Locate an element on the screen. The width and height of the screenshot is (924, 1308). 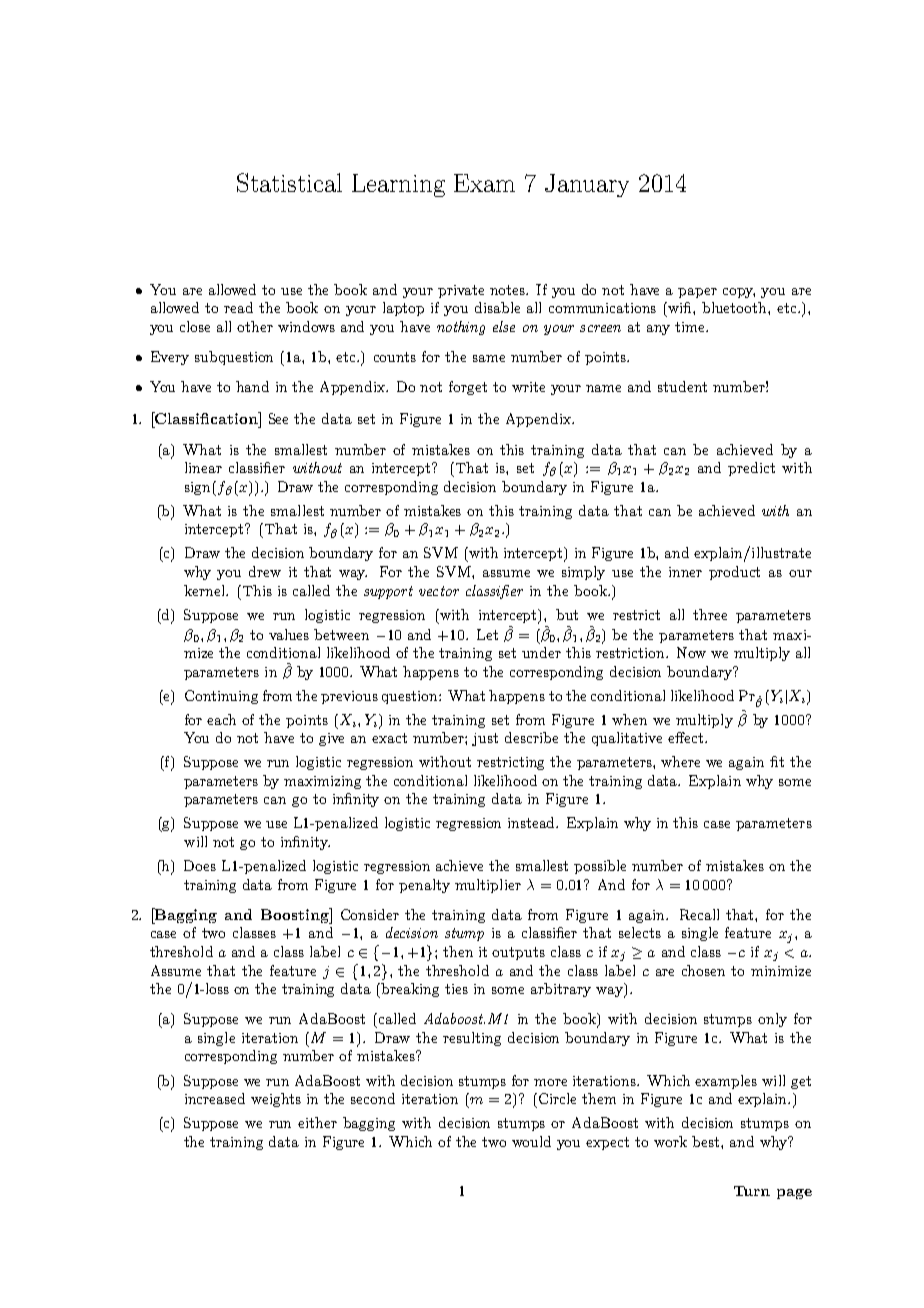
would is located at coordinates (531, 1141).
